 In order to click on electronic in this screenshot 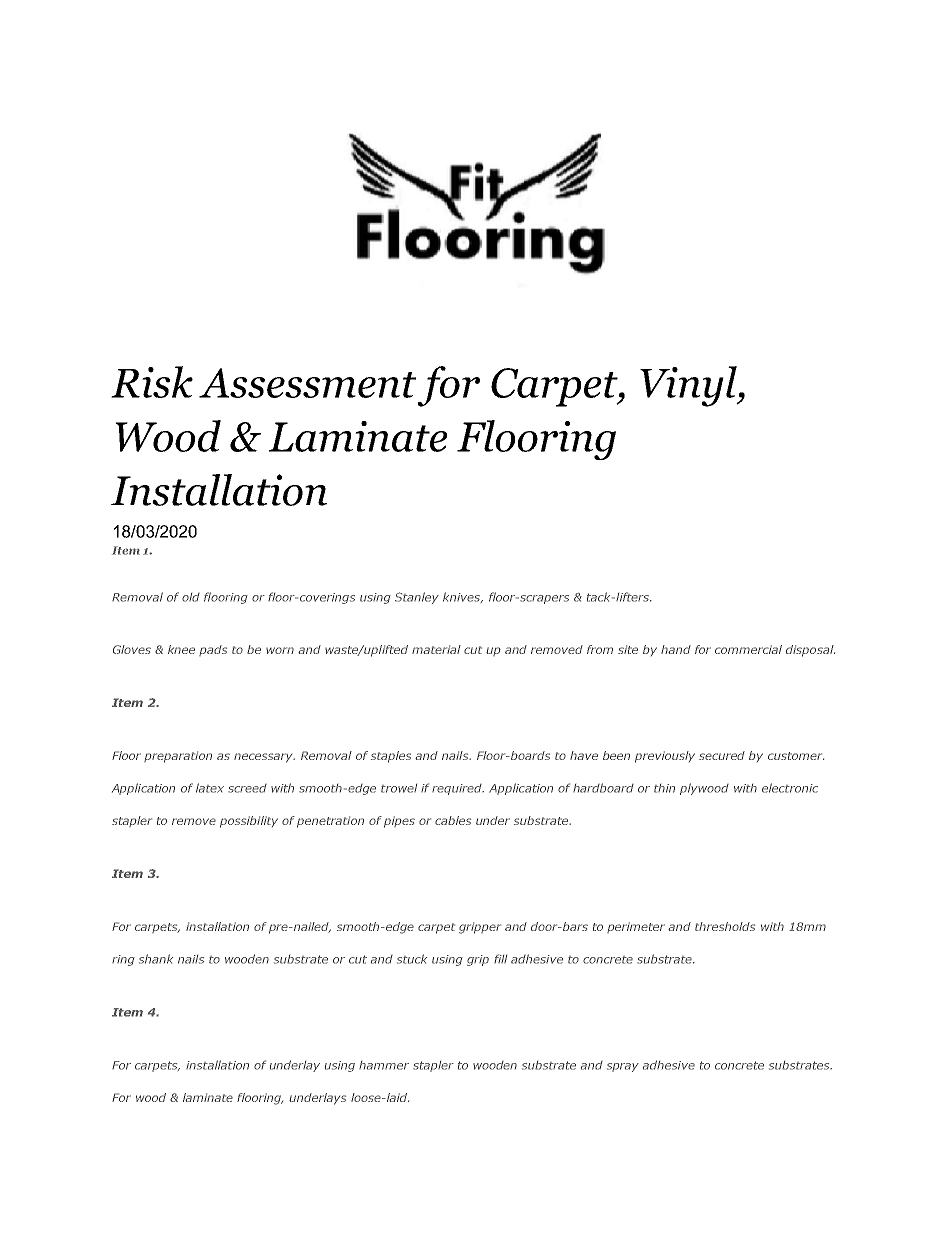, I will do `click(790, 788)`.
